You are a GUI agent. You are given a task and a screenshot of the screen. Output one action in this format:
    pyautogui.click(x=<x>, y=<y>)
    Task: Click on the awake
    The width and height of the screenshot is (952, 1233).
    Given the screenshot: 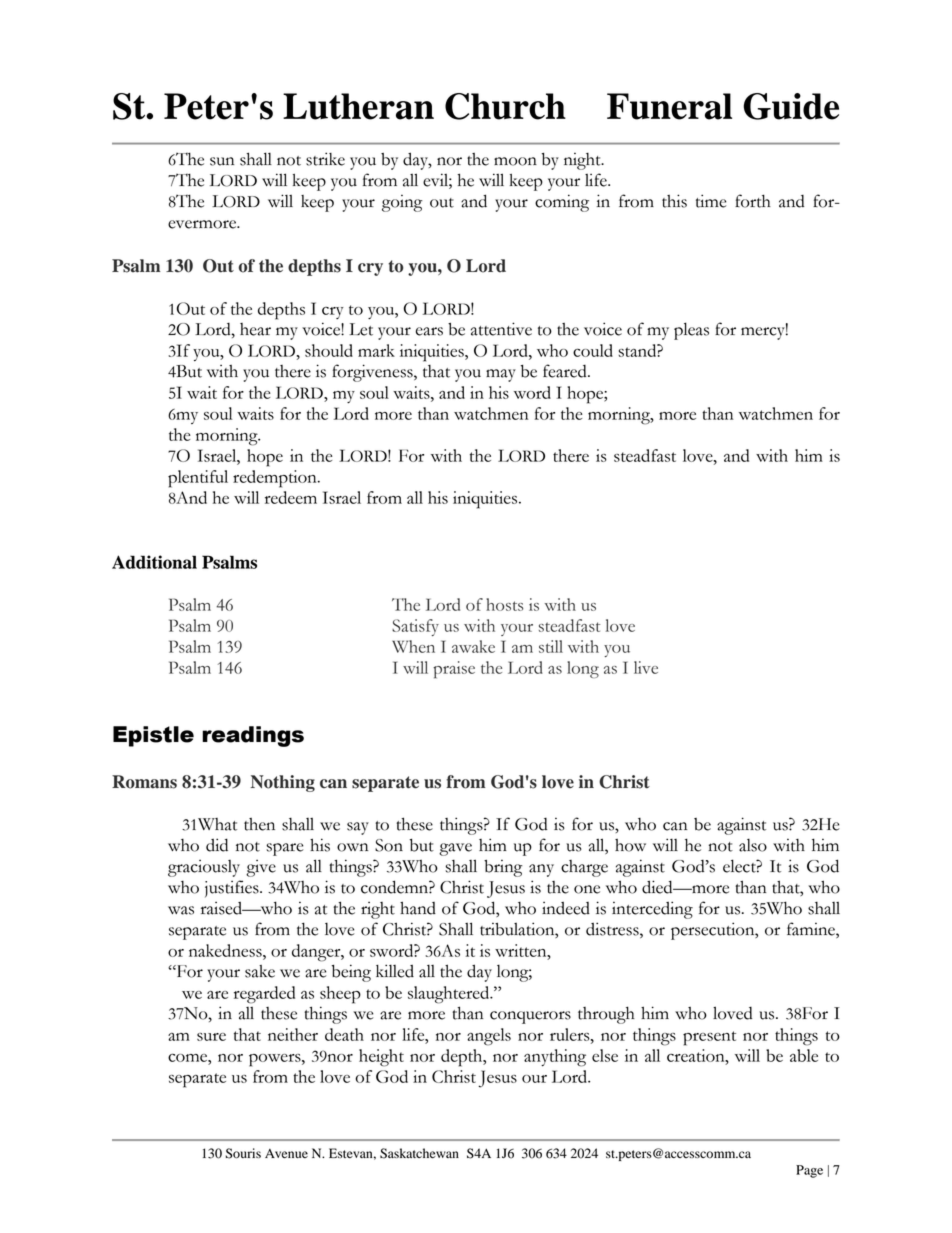 What is the action you would take?
    pyautogui.click(x=473, y=646)
